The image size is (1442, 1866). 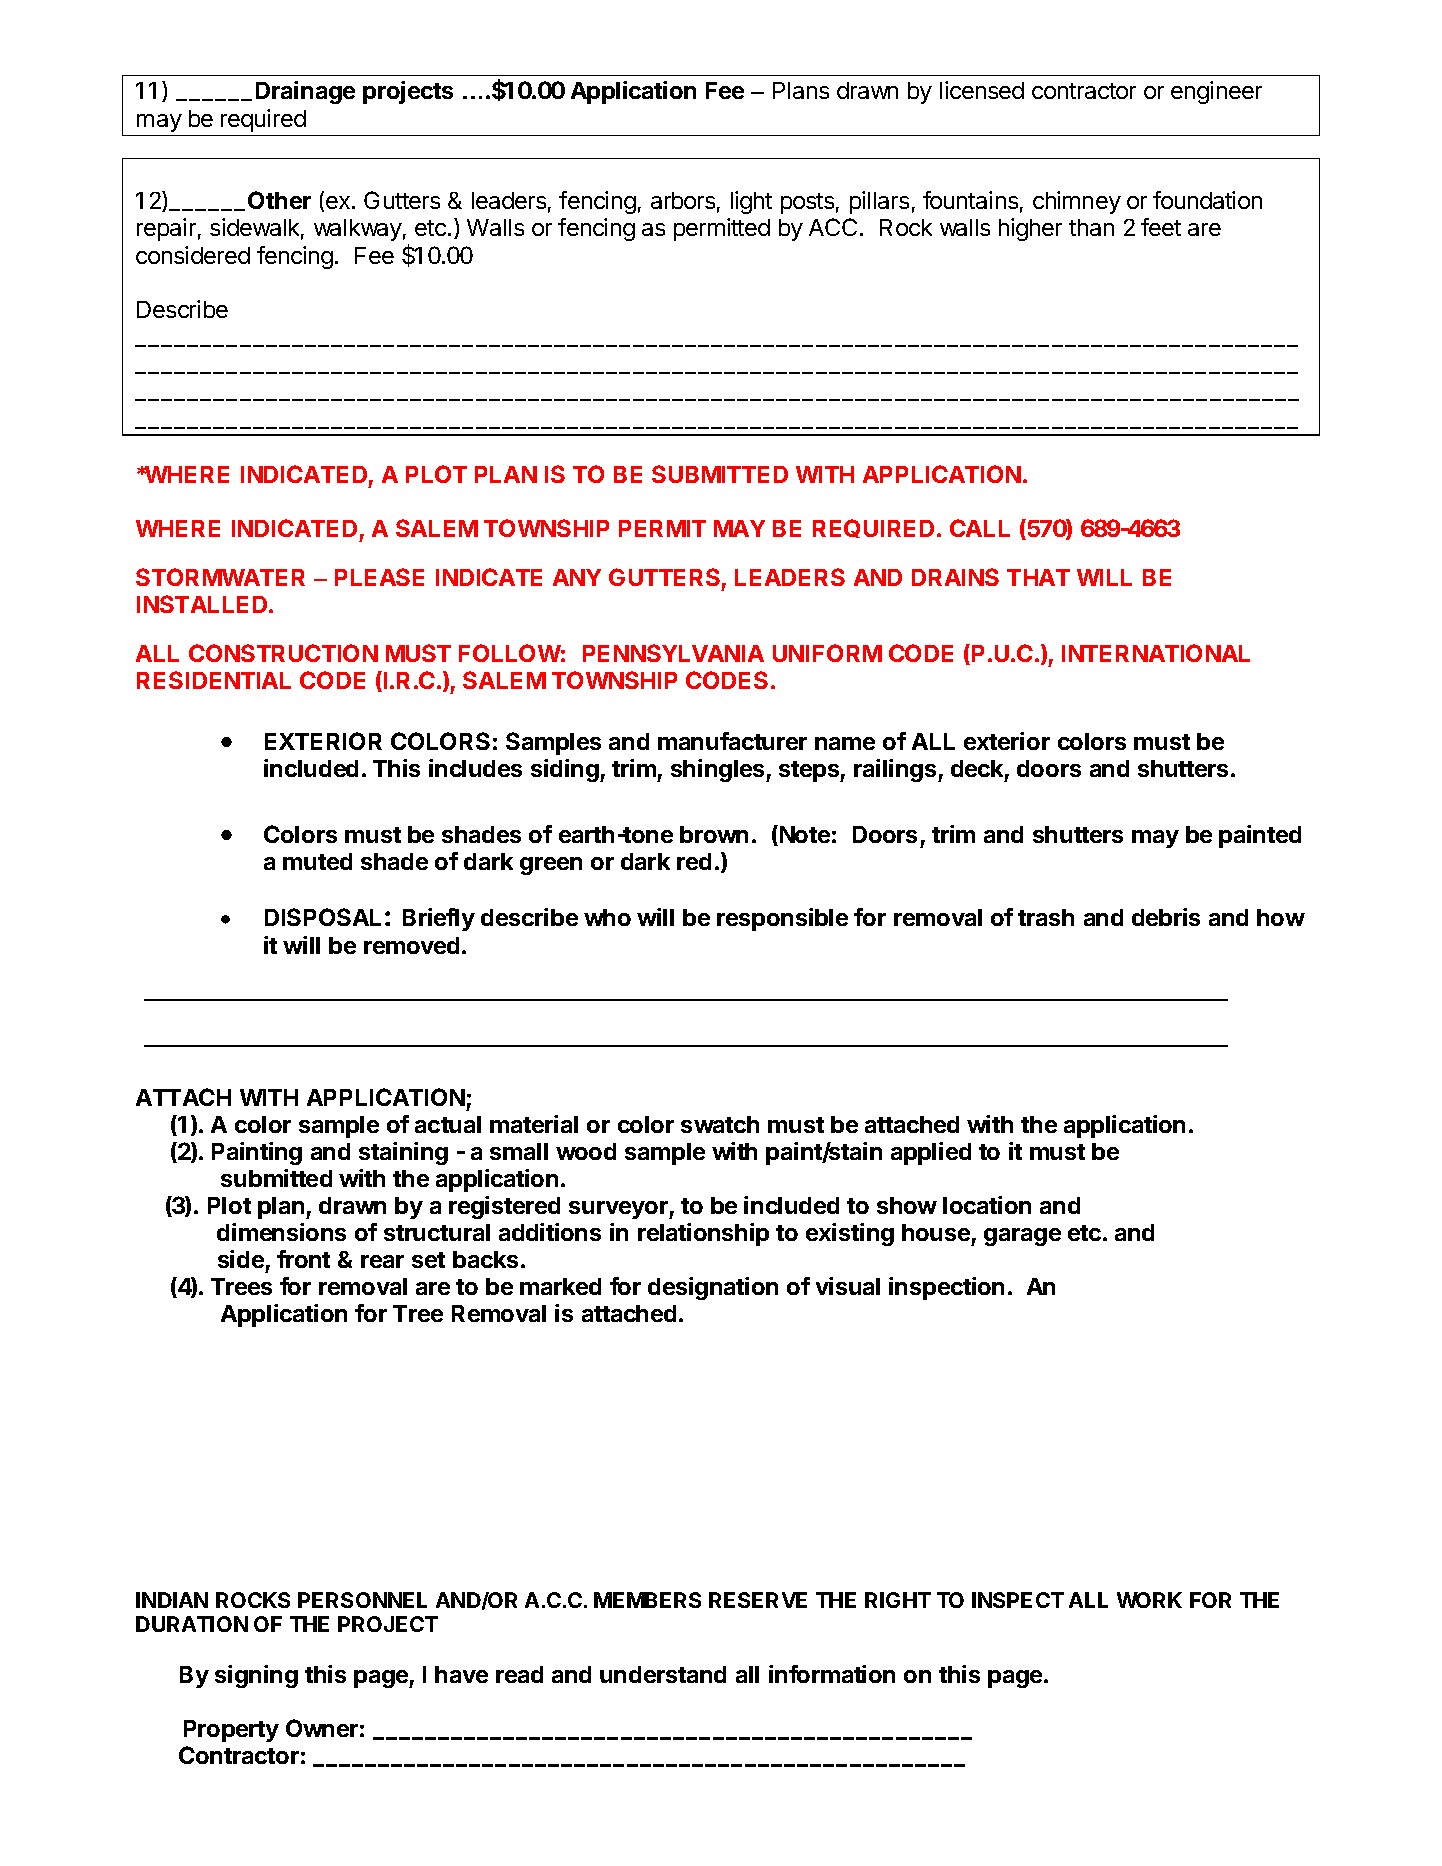 What do you see at coordinates (663, 1674) in the screenshot?
I see `understand` at bounding box center [663, 1674].
